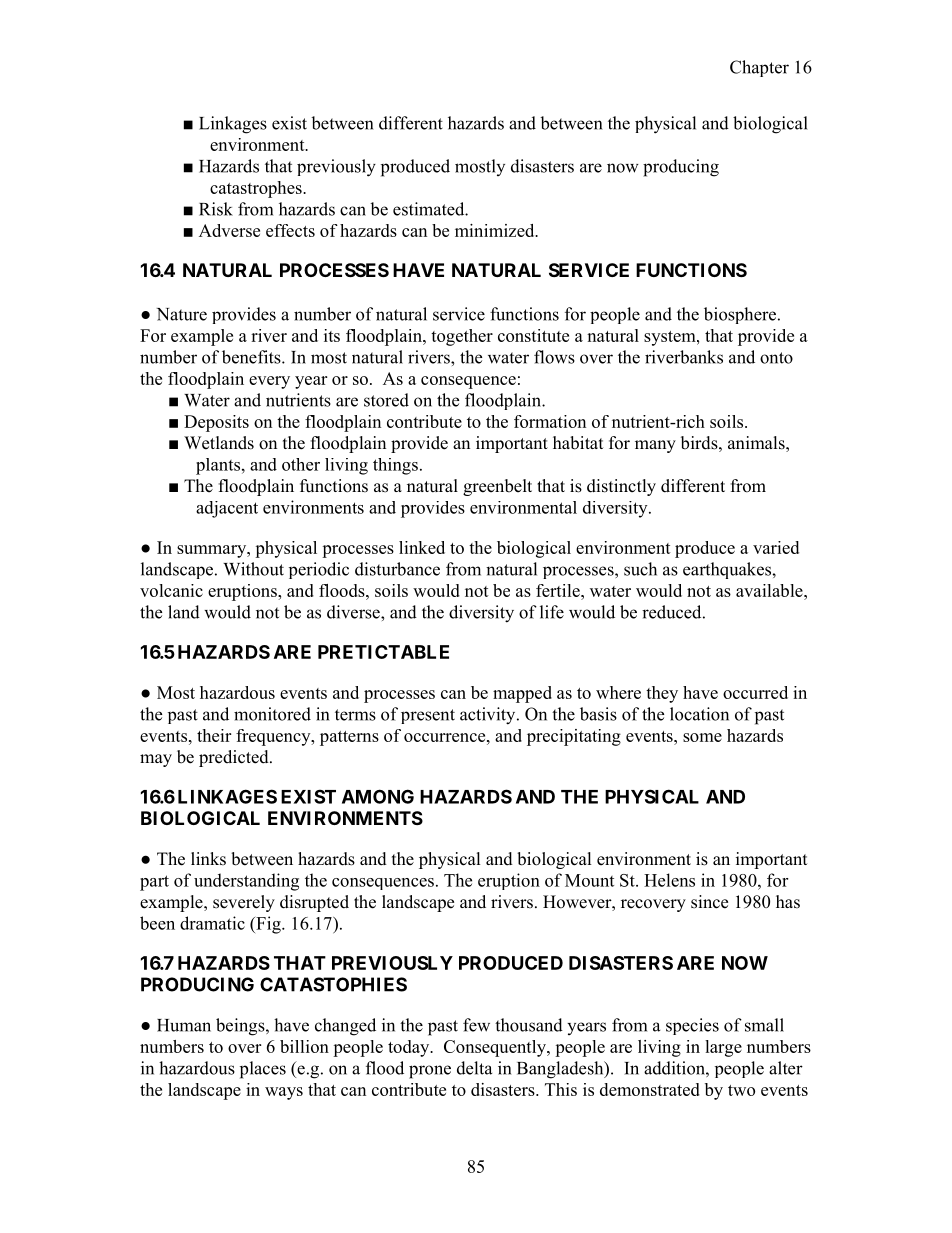 The image size is (952, 1233). What do you see at coordinates (474, 1068) in the screenshot?
I see `delta` at bounding box center [474, 1068].
